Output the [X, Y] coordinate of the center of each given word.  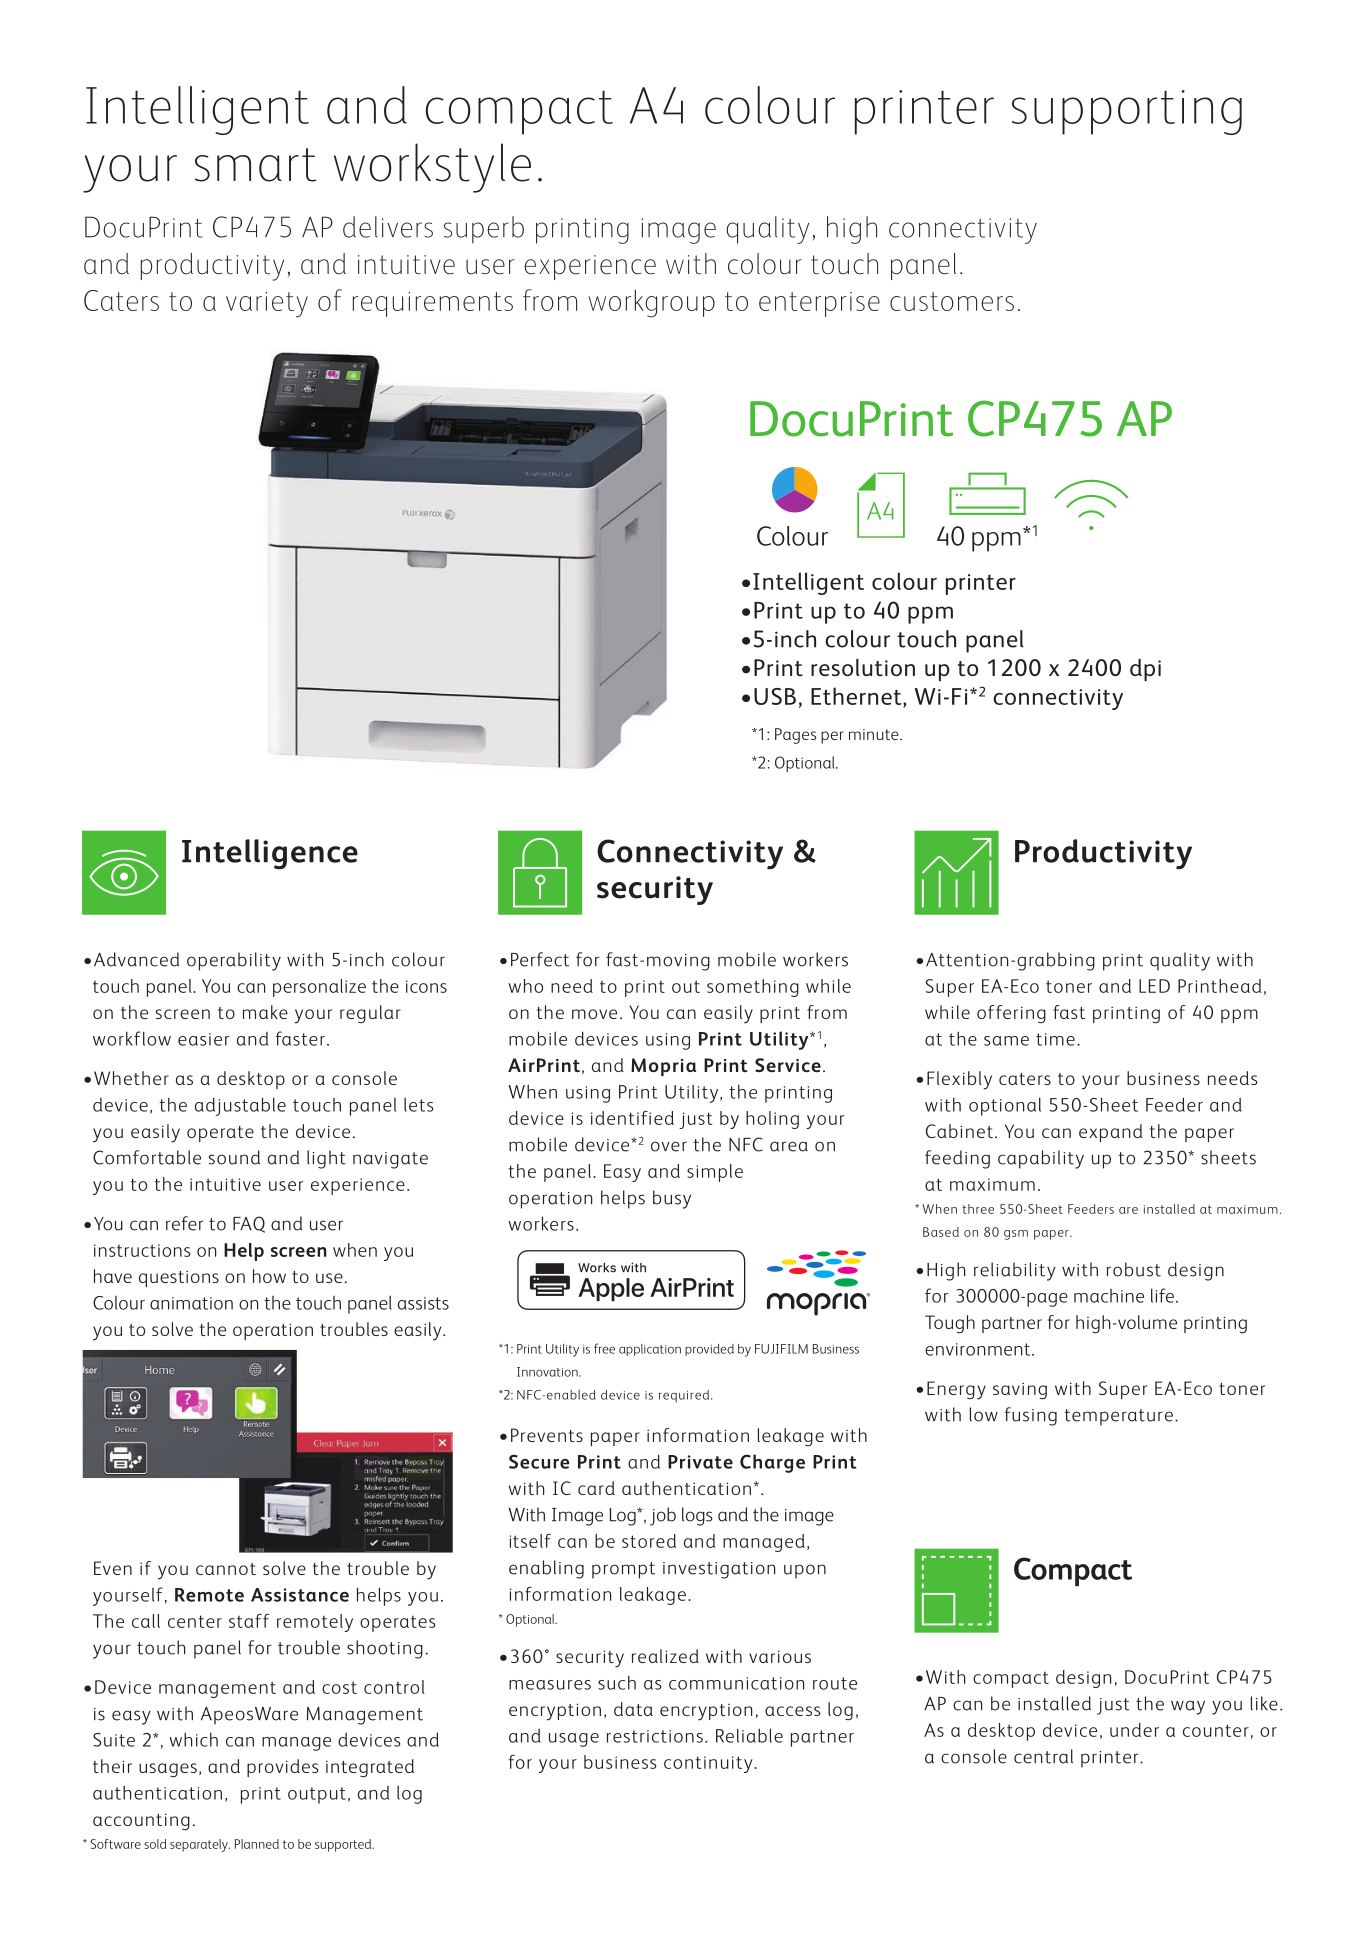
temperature [1118, 1417]
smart [255, 165]
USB [775, 696]
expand [1111, 1133]
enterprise [819, 304]
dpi [1145, 670]
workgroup [652, 303]
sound [234, 1157]
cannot [226, 1569]
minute [875, 734]
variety [267, 305]
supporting [1127, 112]
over [669, 1146]
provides [283, 1768]
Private [700, 1462]
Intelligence [270, 854]
